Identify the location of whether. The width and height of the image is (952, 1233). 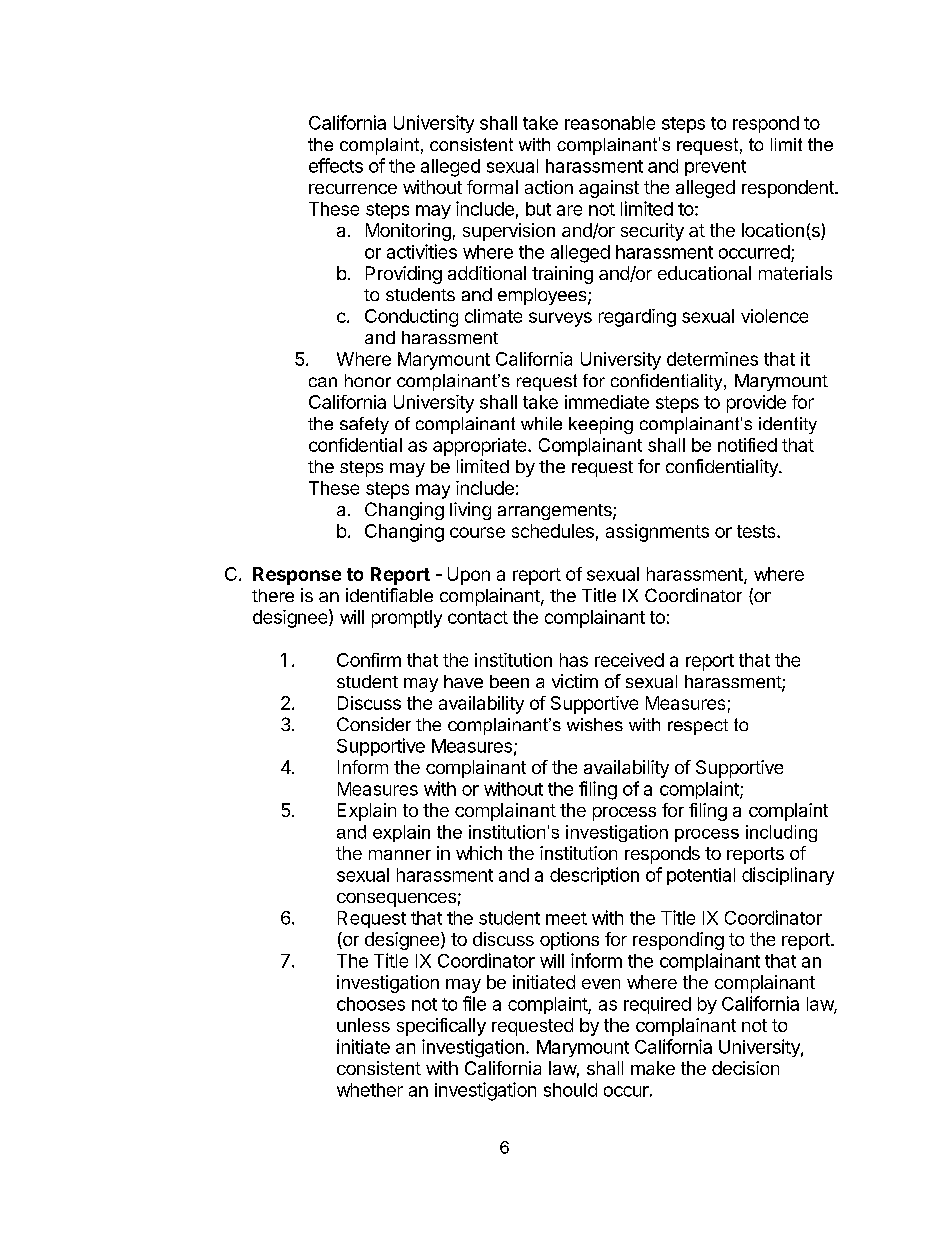
(370, 1090).
